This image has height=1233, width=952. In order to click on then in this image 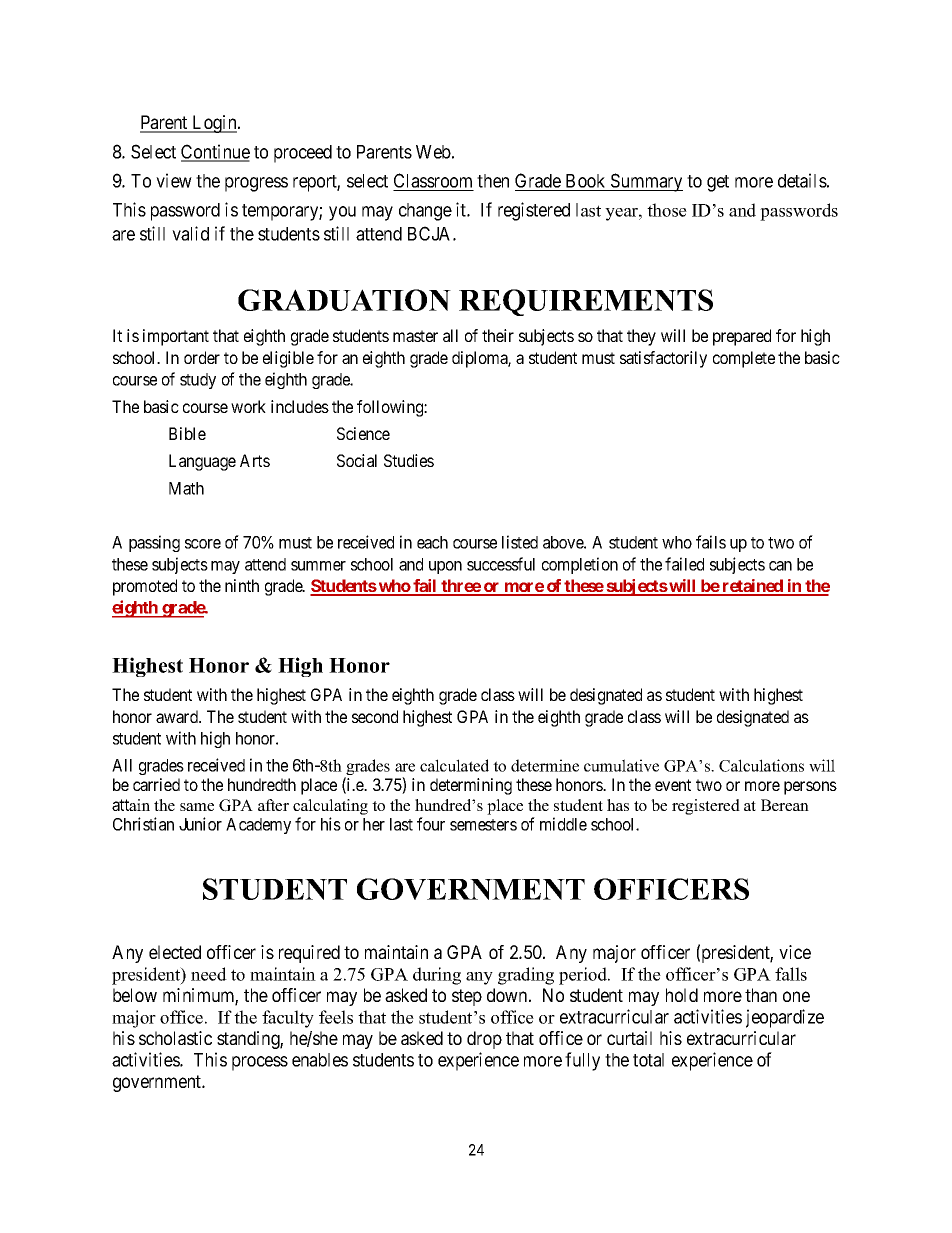, I will do `click(493, 181)`.
